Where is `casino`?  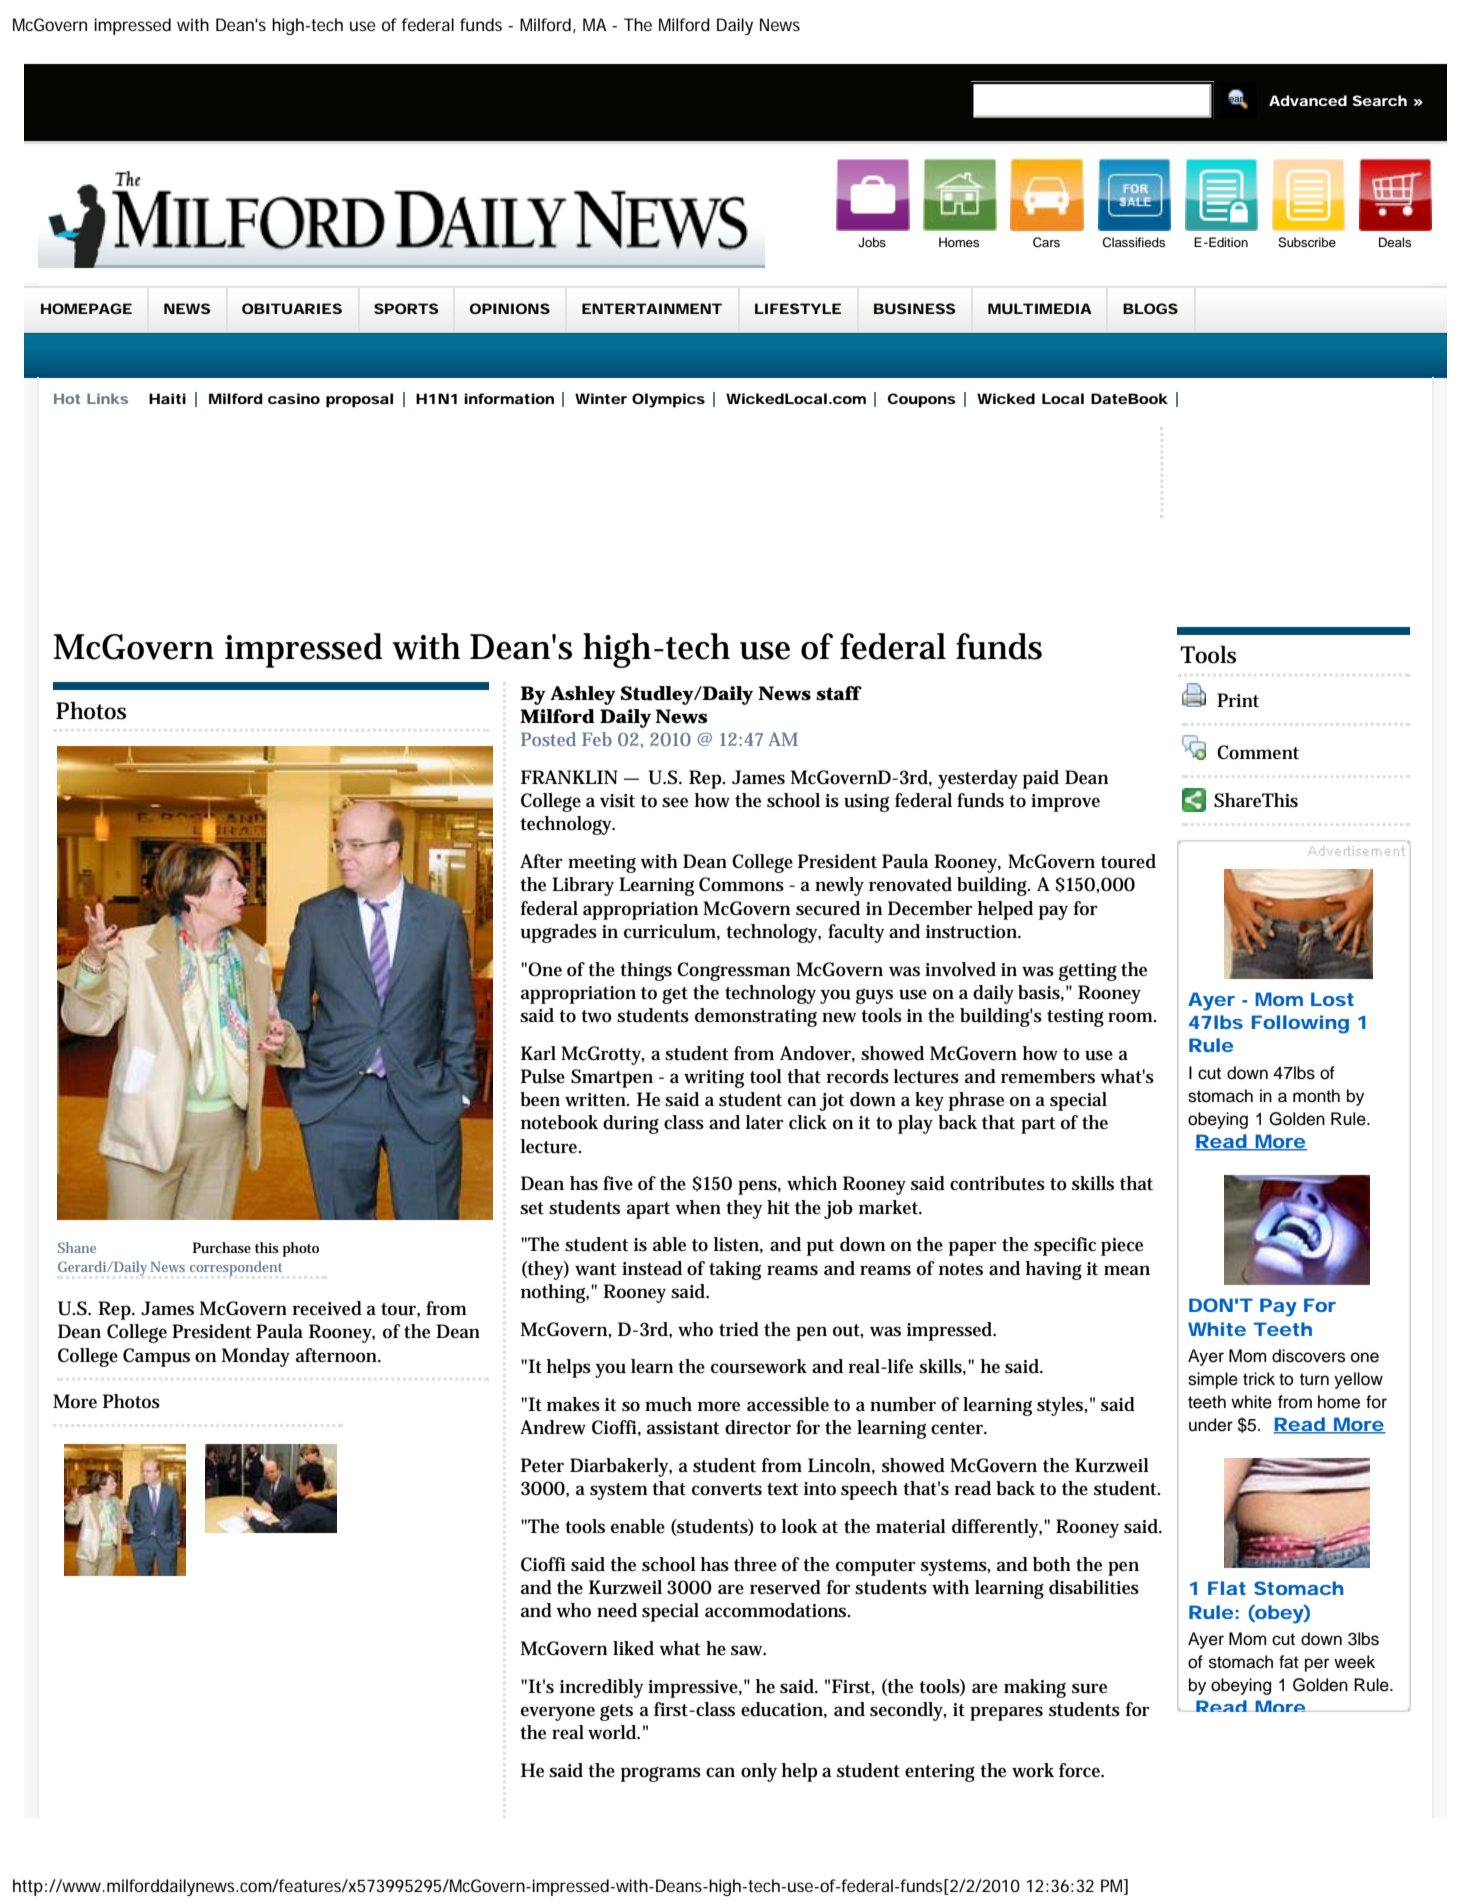 casino is located at coordinates (294, 398).
